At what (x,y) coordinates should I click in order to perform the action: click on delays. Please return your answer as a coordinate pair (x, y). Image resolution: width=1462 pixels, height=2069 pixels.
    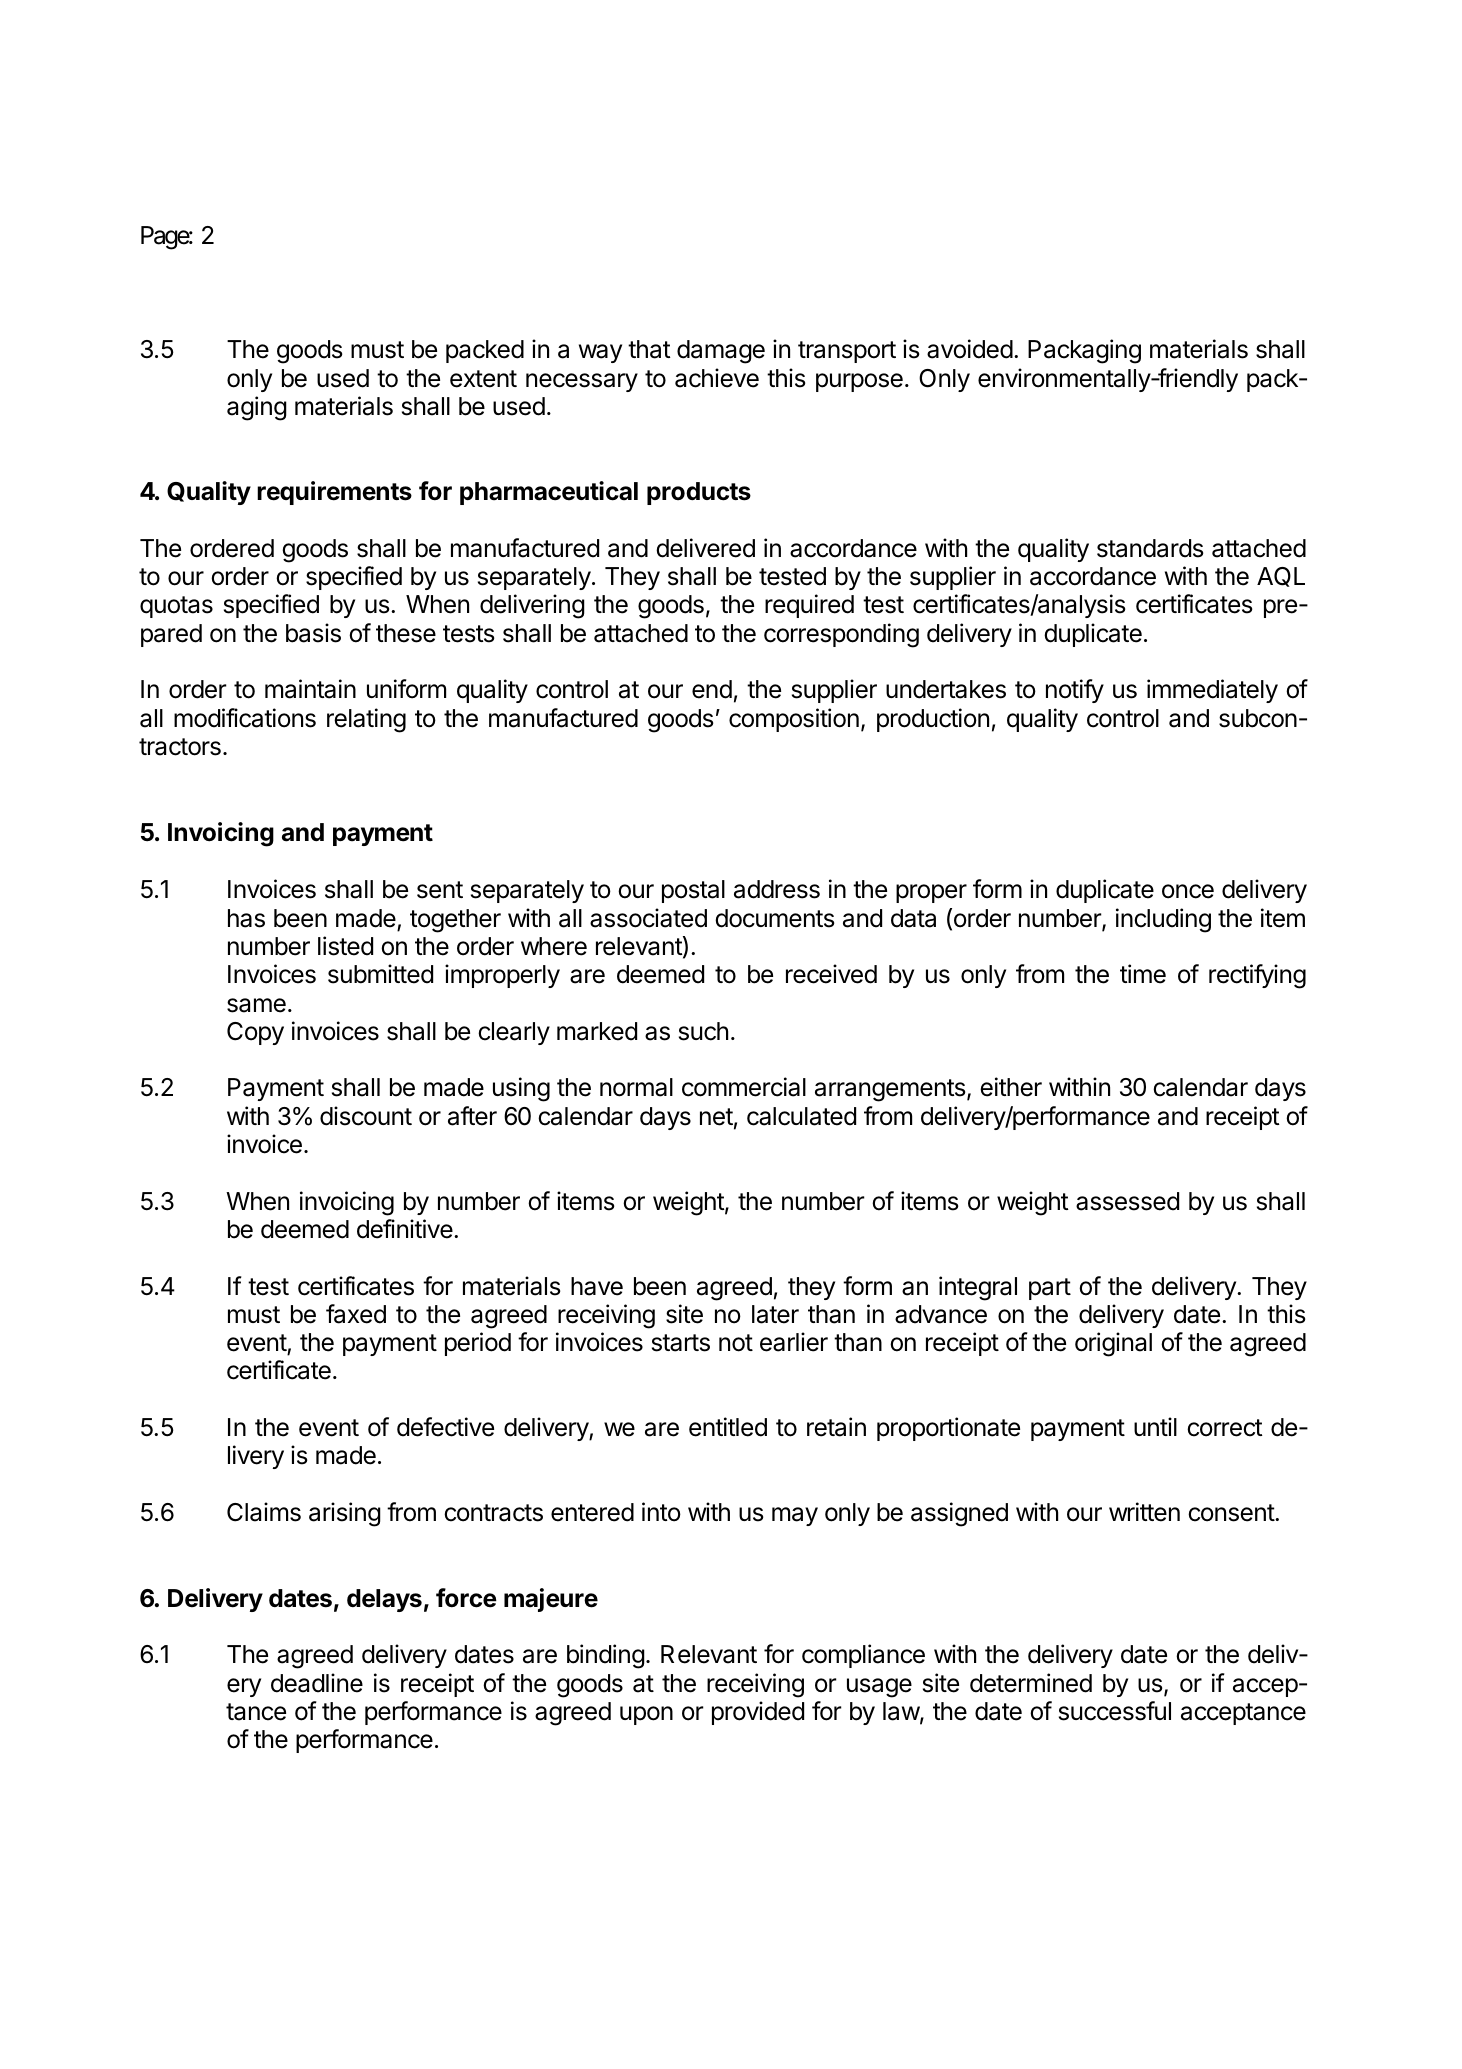
    Looking at the image, I should click on (384, 1600).
